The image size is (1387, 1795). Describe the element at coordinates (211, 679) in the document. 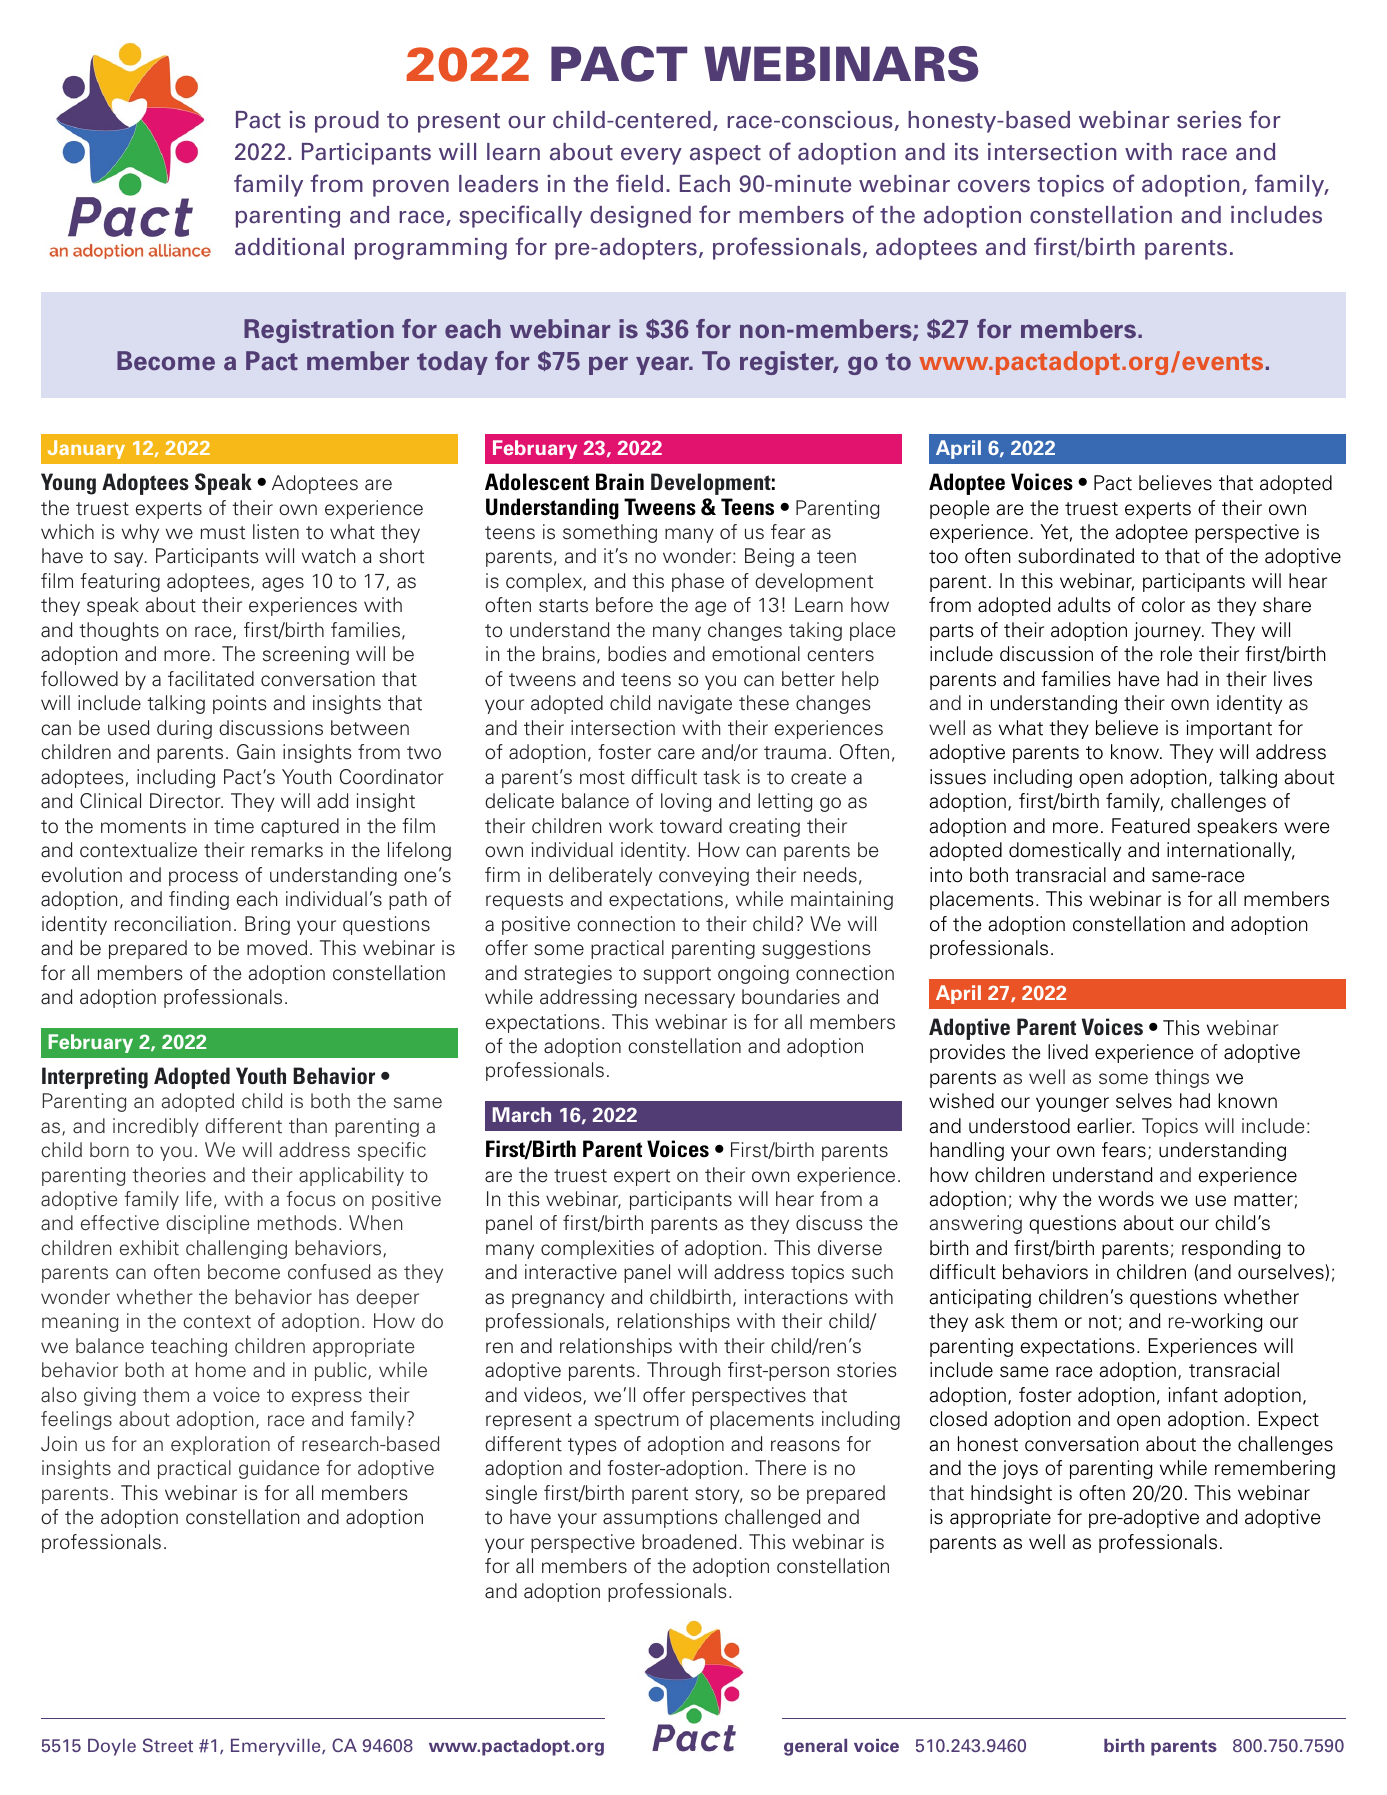

I see `facilitated` at that location.
